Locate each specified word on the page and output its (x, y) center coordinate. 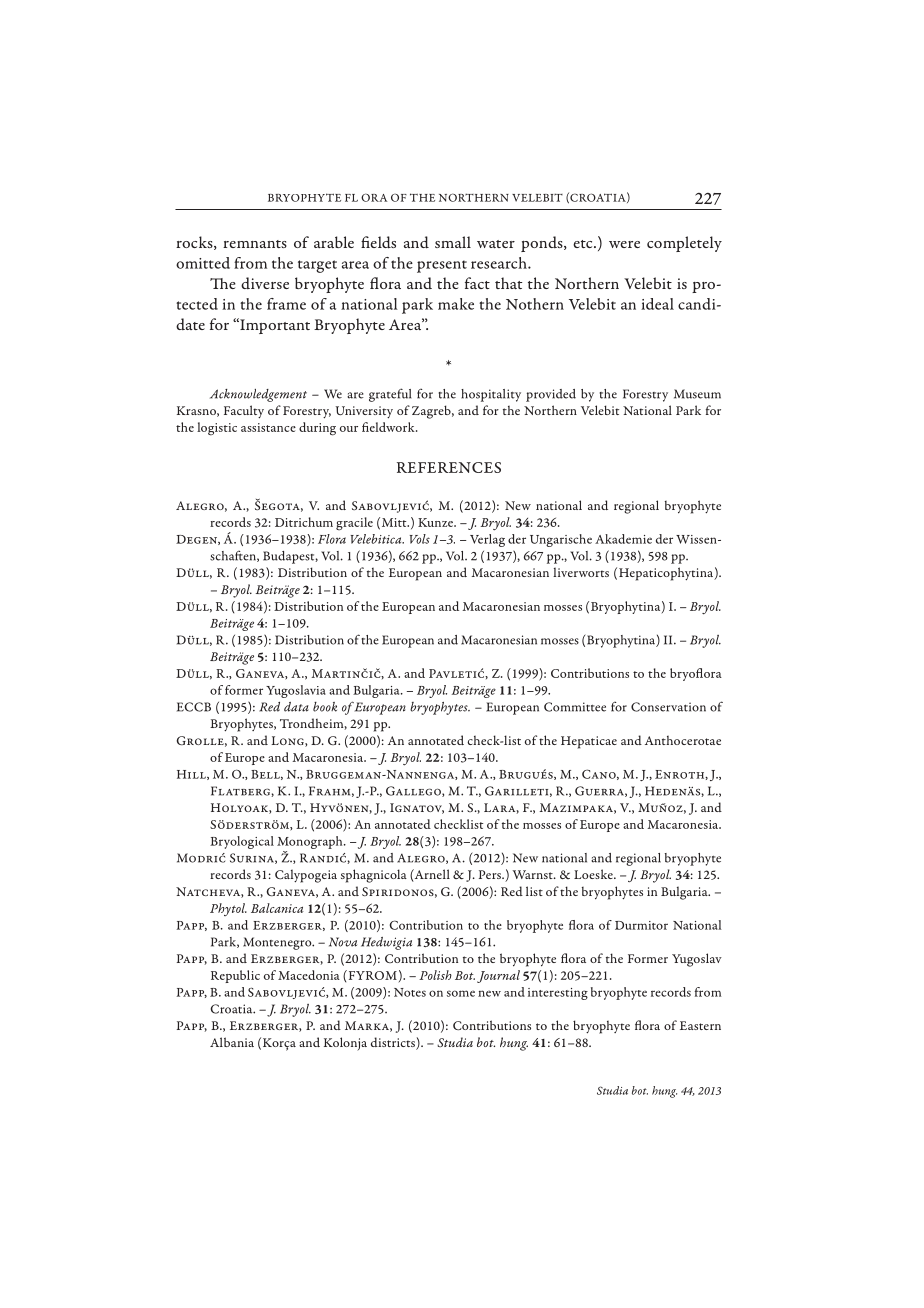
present (442, 266)
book (325, 707)
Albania (232, 1042)
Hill (192, 775)
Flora (332, 539)
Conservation (668, 707)
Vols (420, 539)
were (624, 244)
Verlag (487, 540)
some (461, 993)
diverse (265, 283)
